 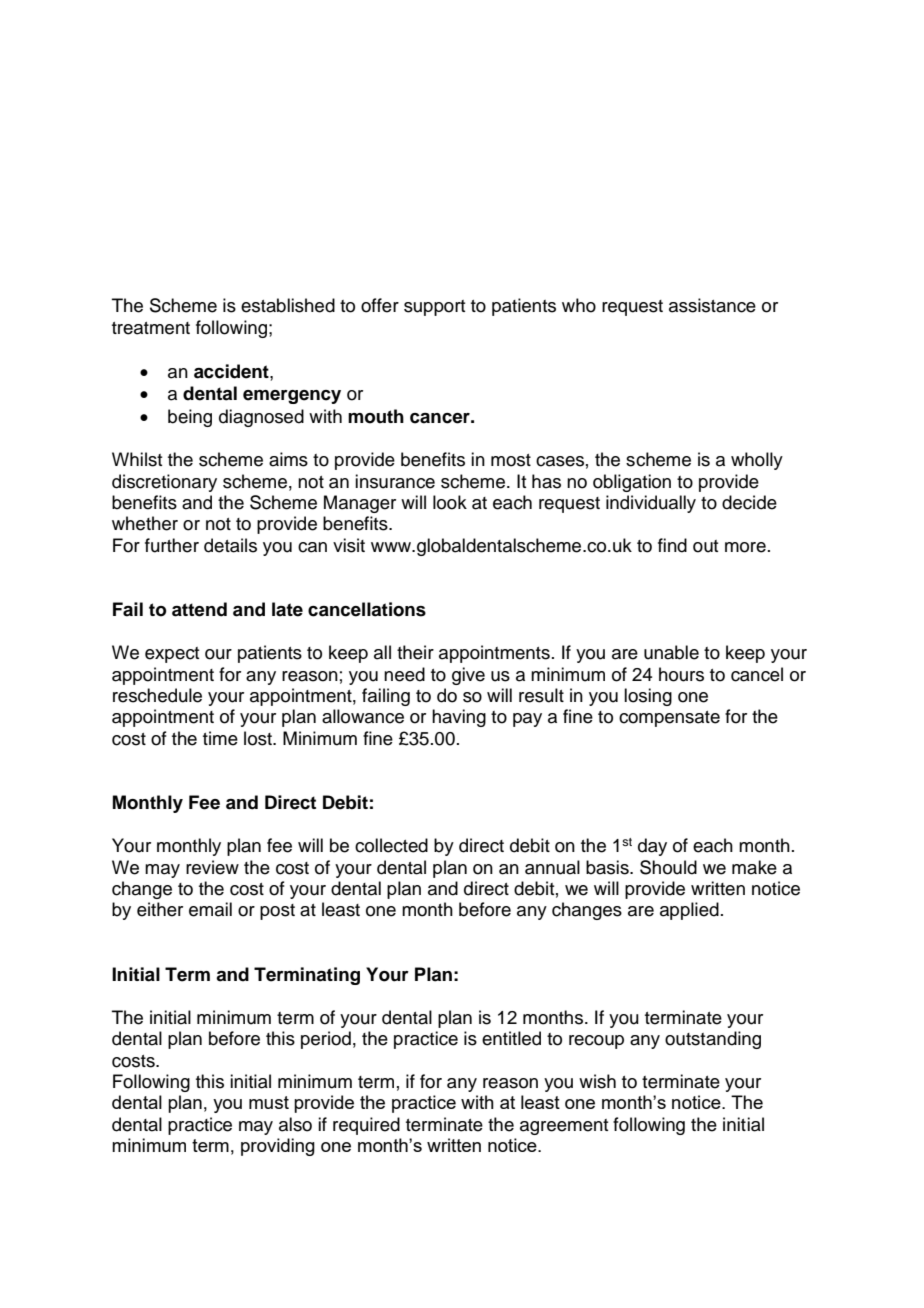 I want to click on look, so click(x=450, y=502).
